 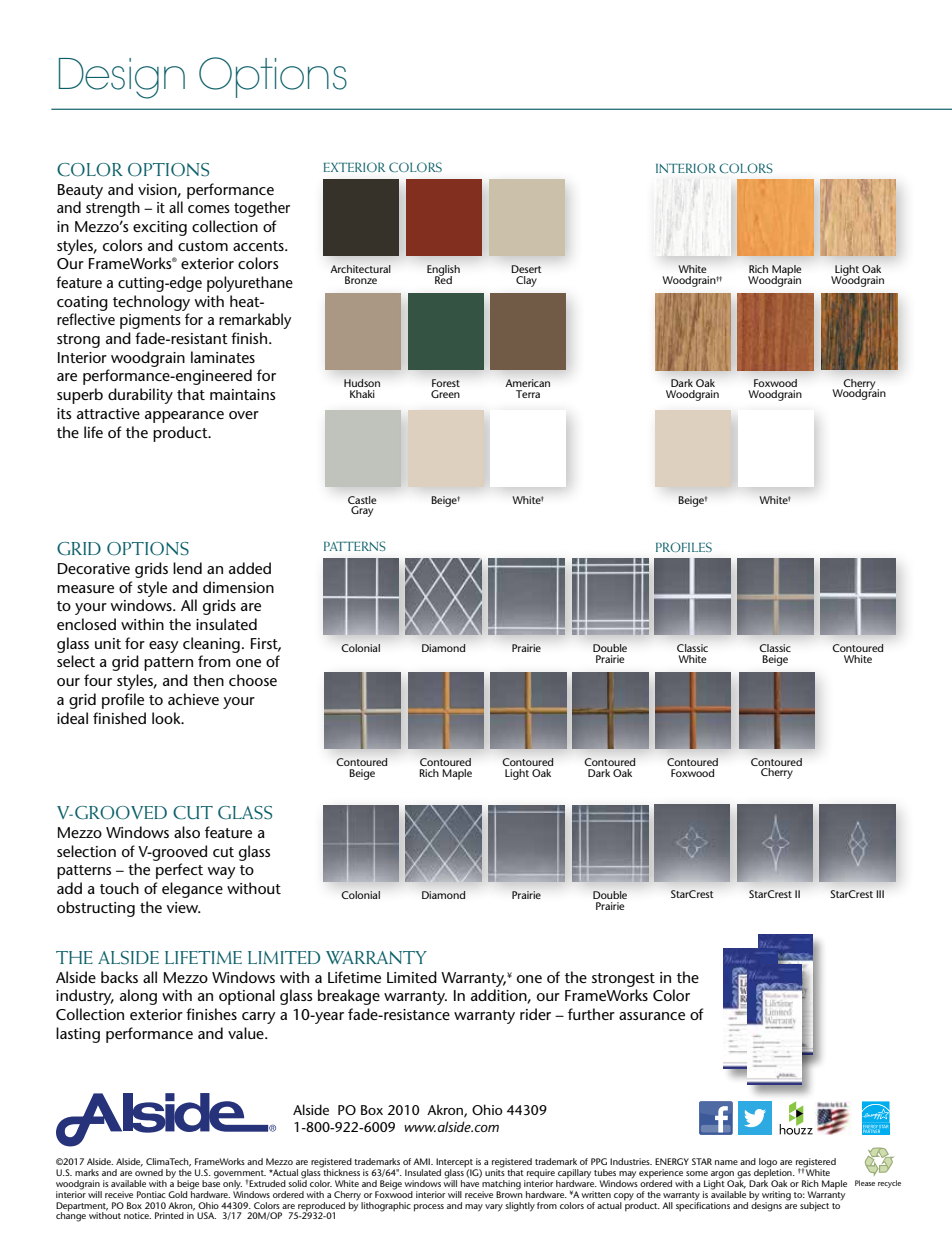 What do you see at coordinates (443, 271) in the document?
I see `English` at bounding box center [443, 271].
